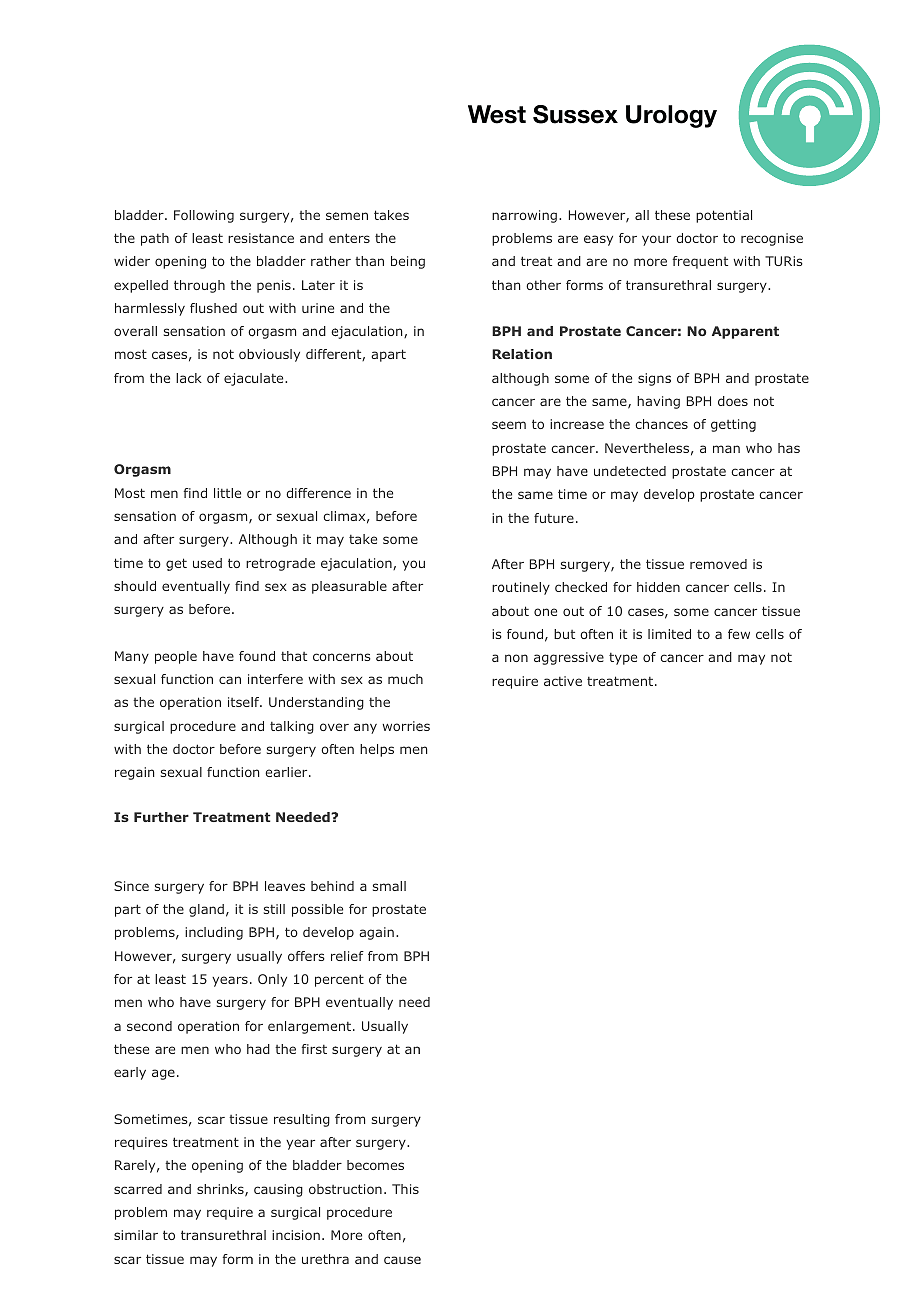  What do you see at coordinates (136, 1235) in the image?
I see `similar` at bounding box center [136, 1235].
